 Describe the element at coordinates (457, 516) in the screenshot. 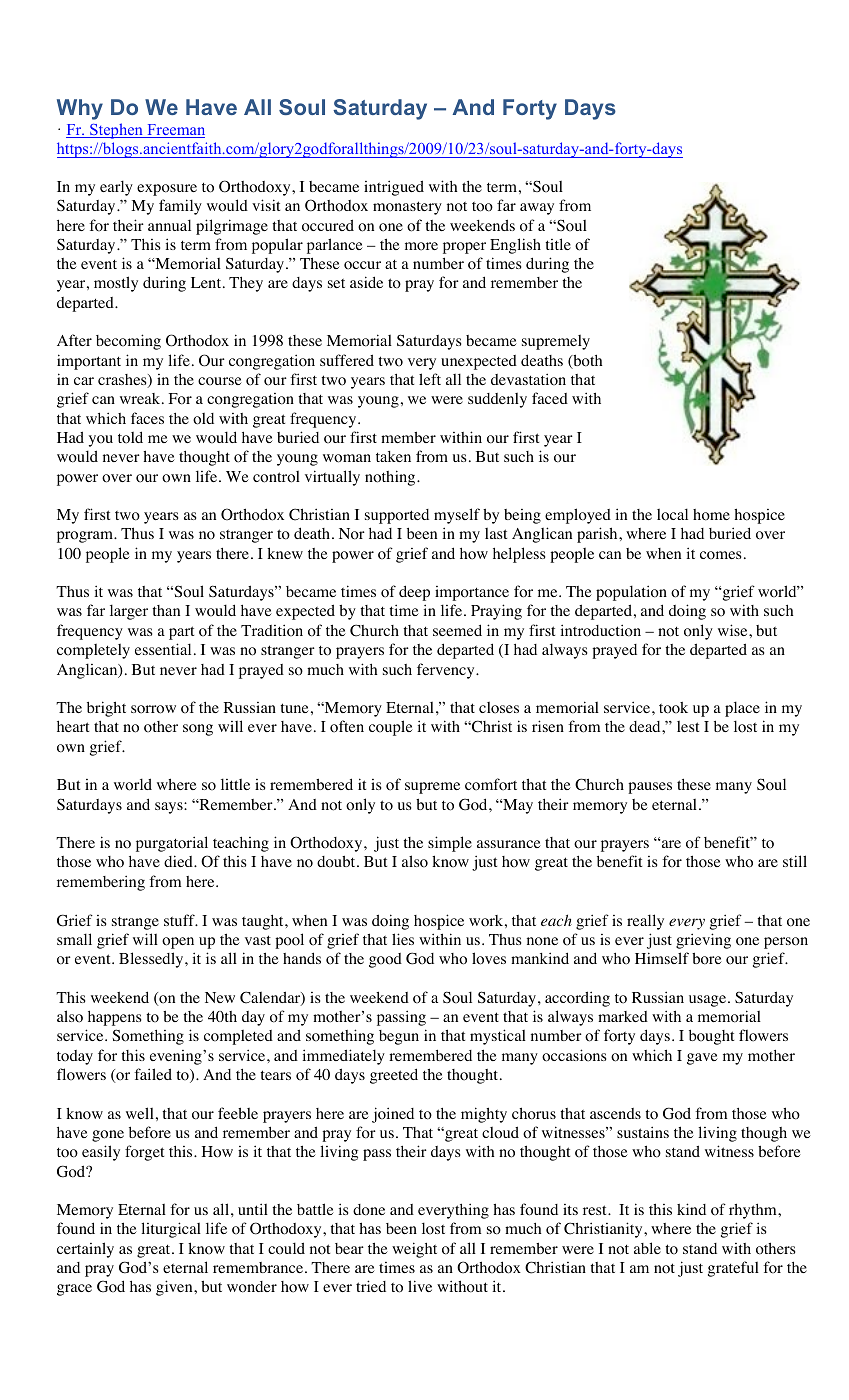

I see `myself` at that location.
